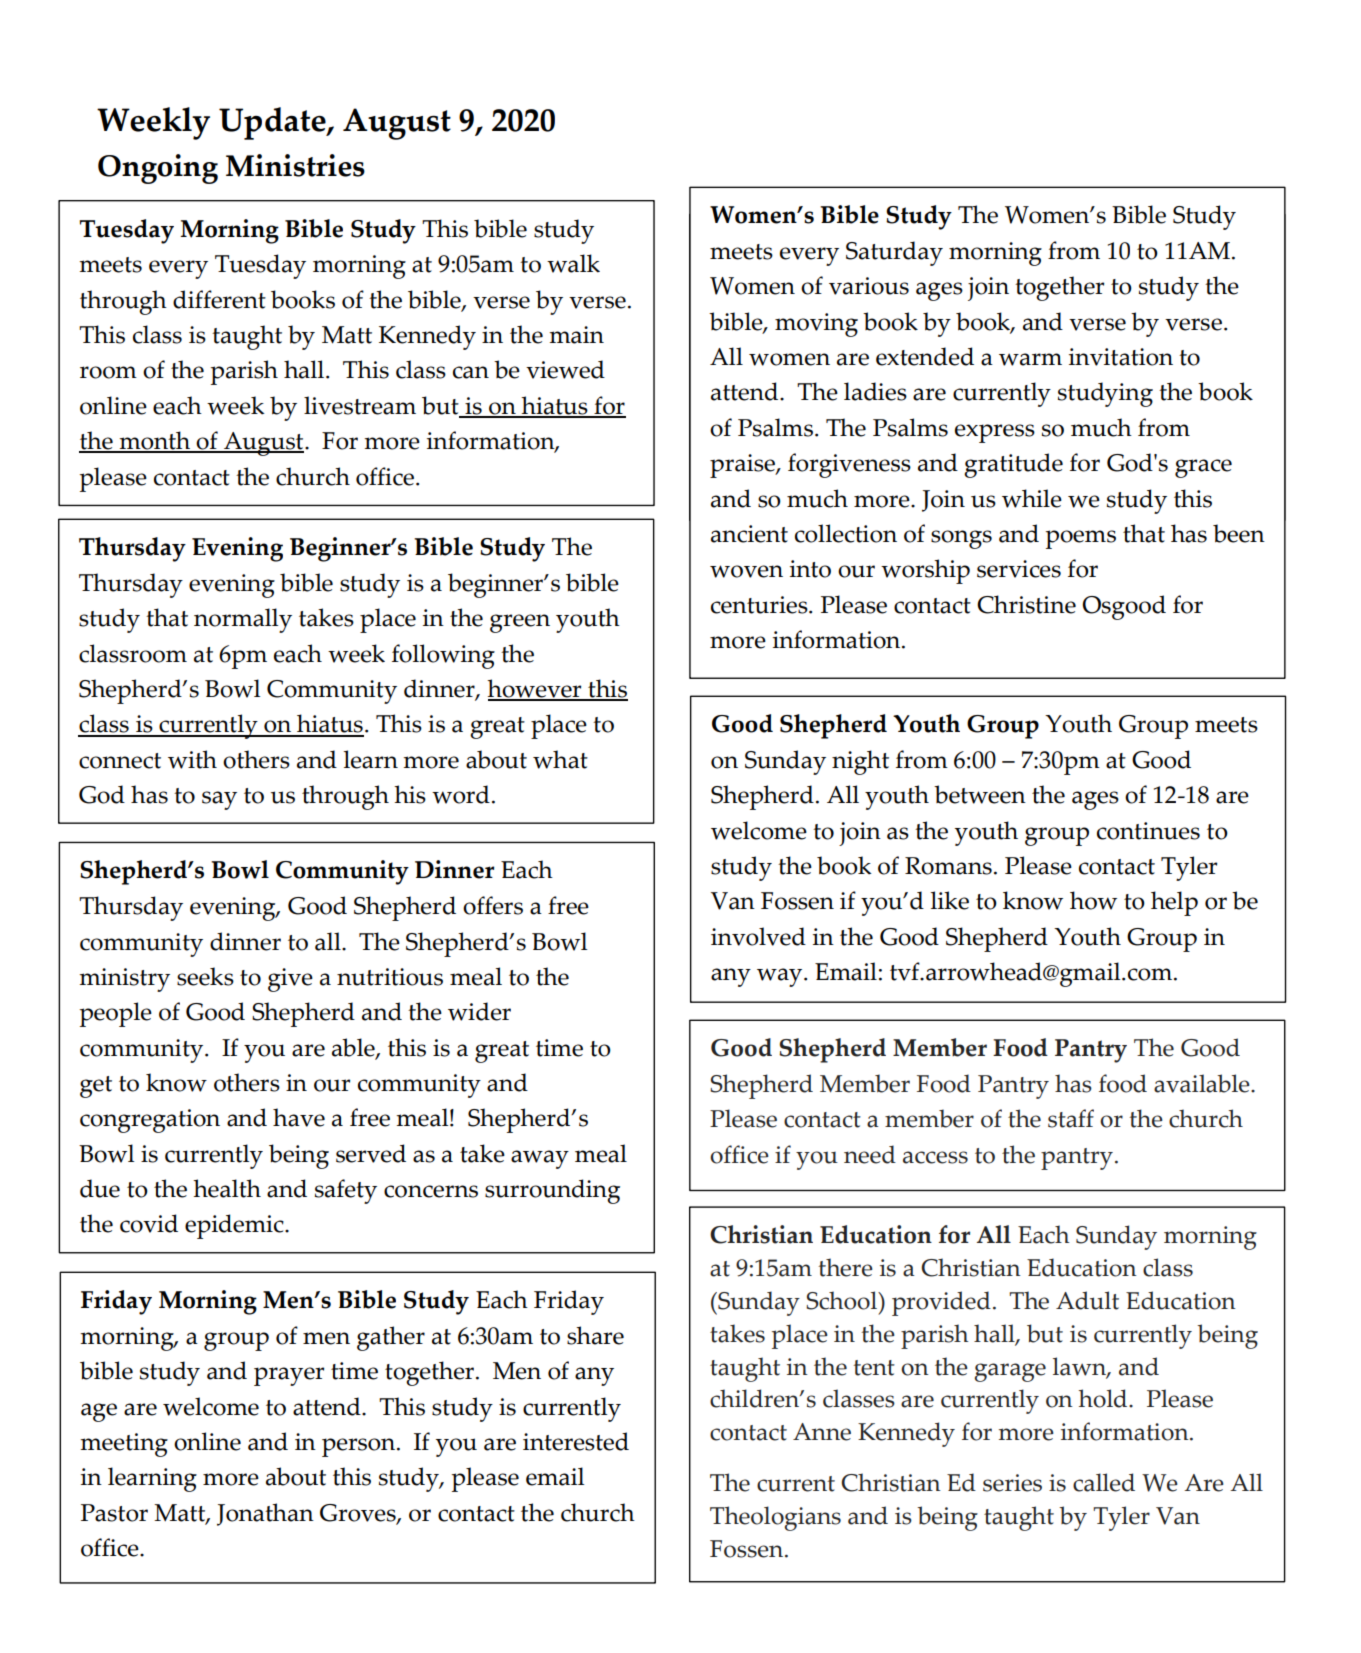  What do you see at coordinates (573, 263) in the screenshot?
I see `walk` at bounding box center [573, 263].
